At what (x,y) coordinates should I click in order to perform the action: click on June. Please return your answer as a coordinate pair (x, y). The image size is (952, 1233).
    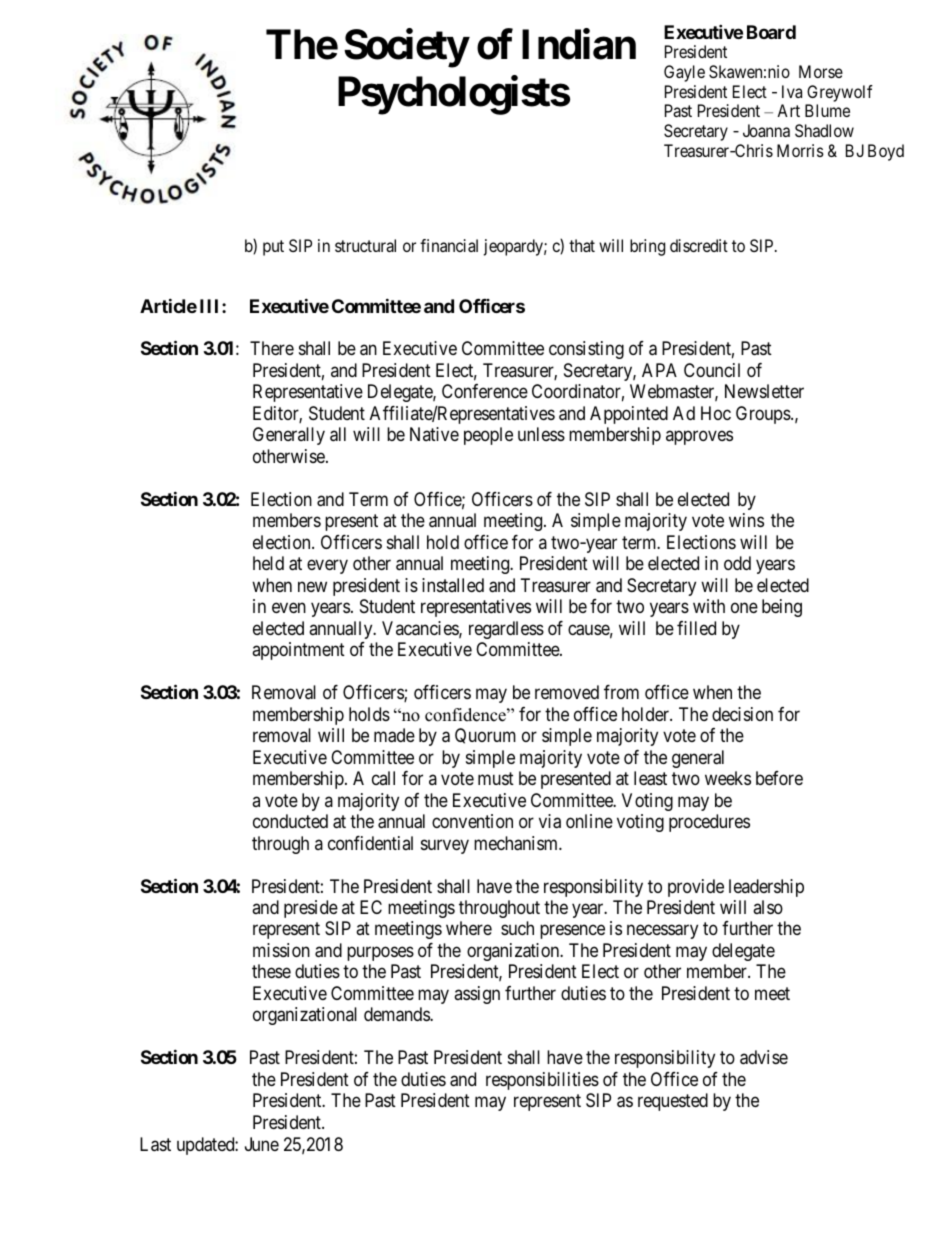
    Looking at the image, I should click on (262, 1144).
